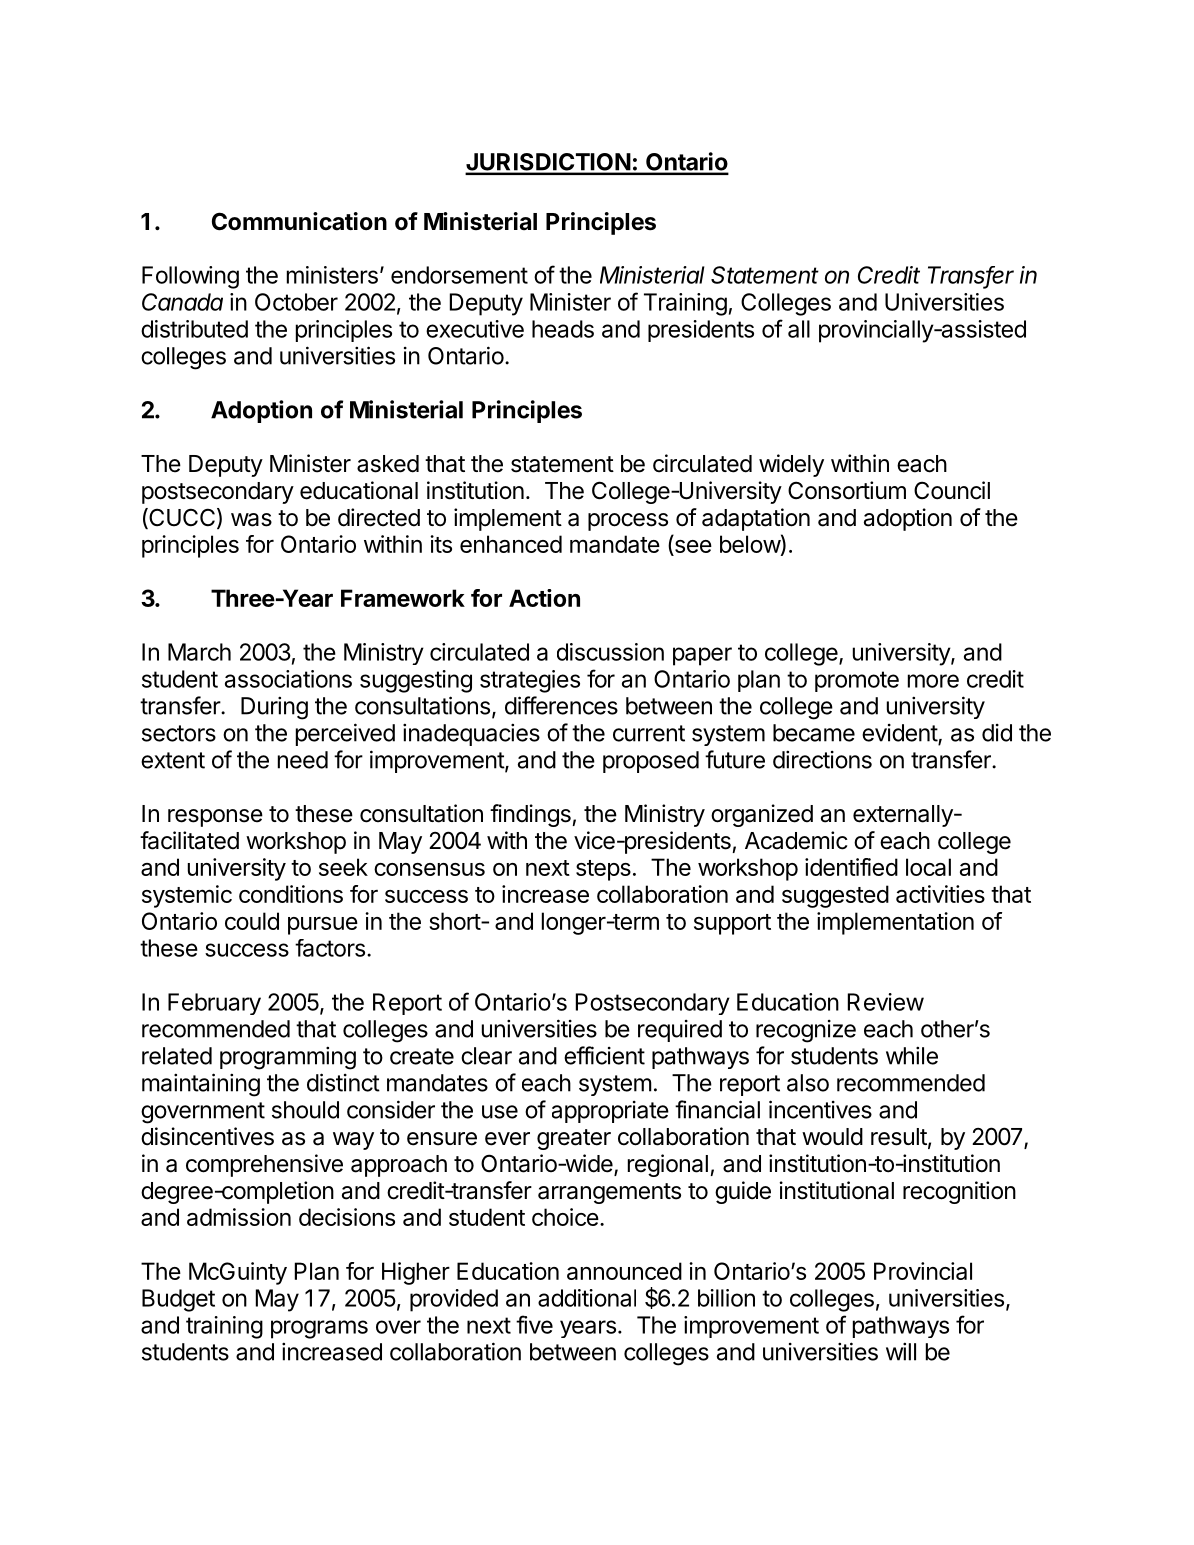 This screenshot has width=1194, height=1545. What do you see at coordinates (319, 1329) in the screenshot?
I see `programs` at bounding box center [319, 1329].
